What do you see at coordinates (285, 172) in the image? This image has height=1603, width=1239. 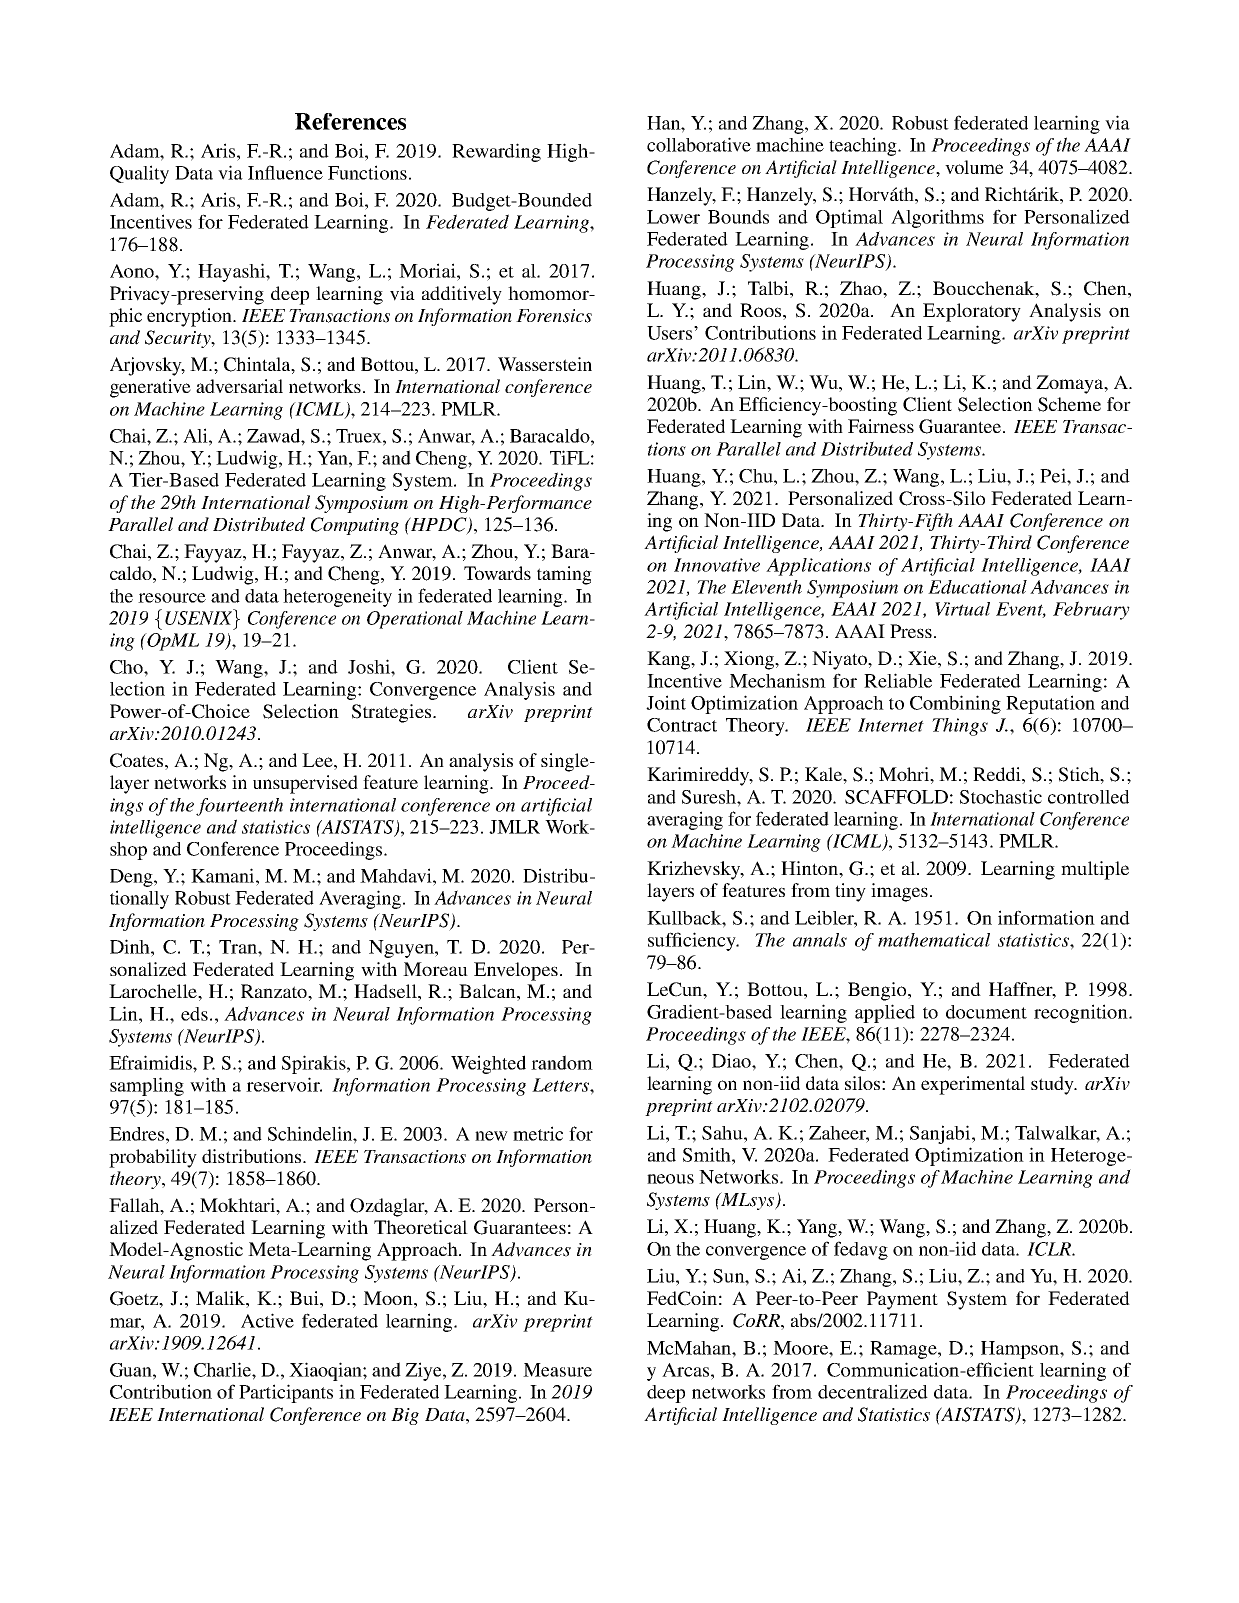 I see `Influence` at bounding box center [285, 172].
